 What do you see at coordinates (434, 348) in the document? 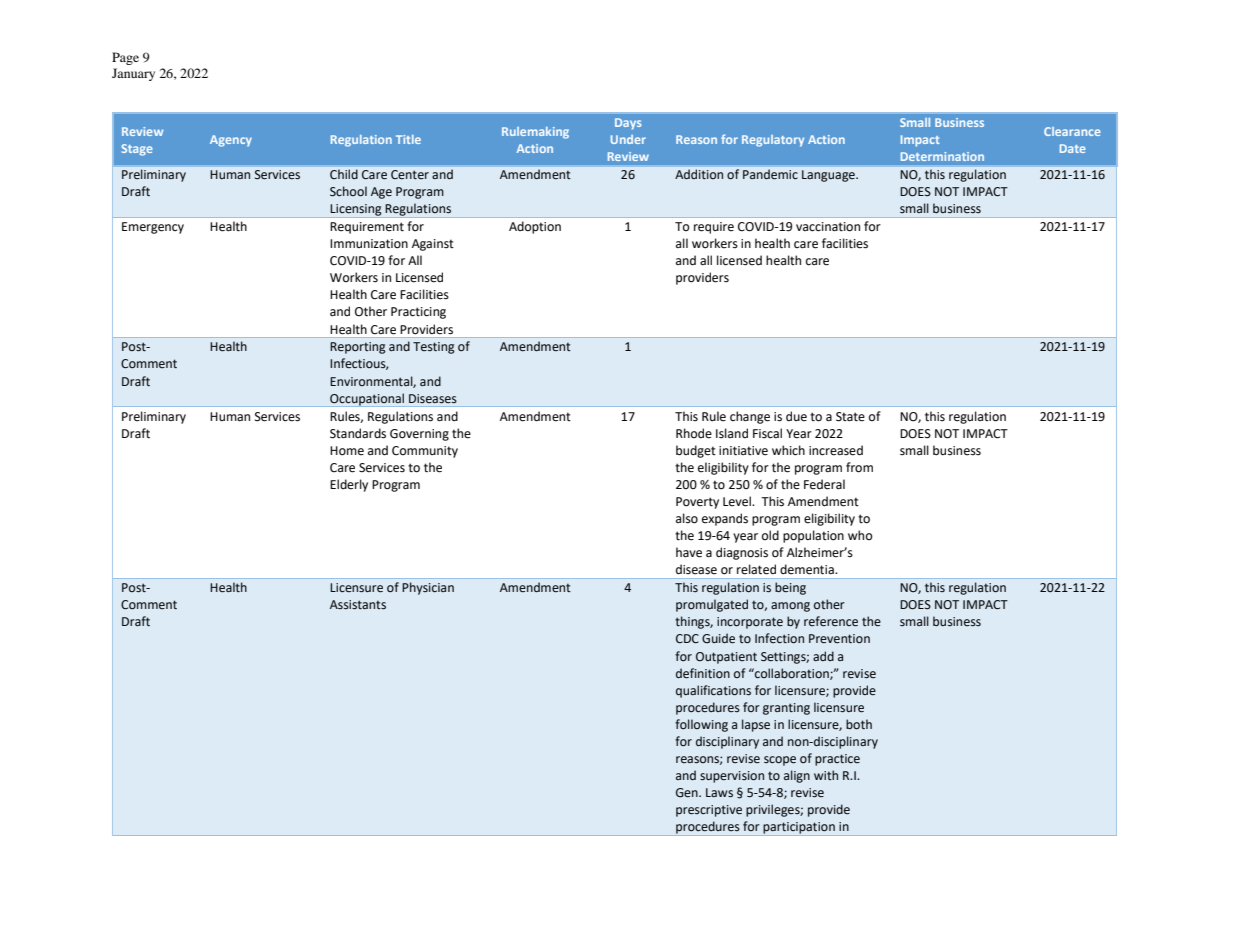
I see `Testing` at bounding box center [434, 348].
